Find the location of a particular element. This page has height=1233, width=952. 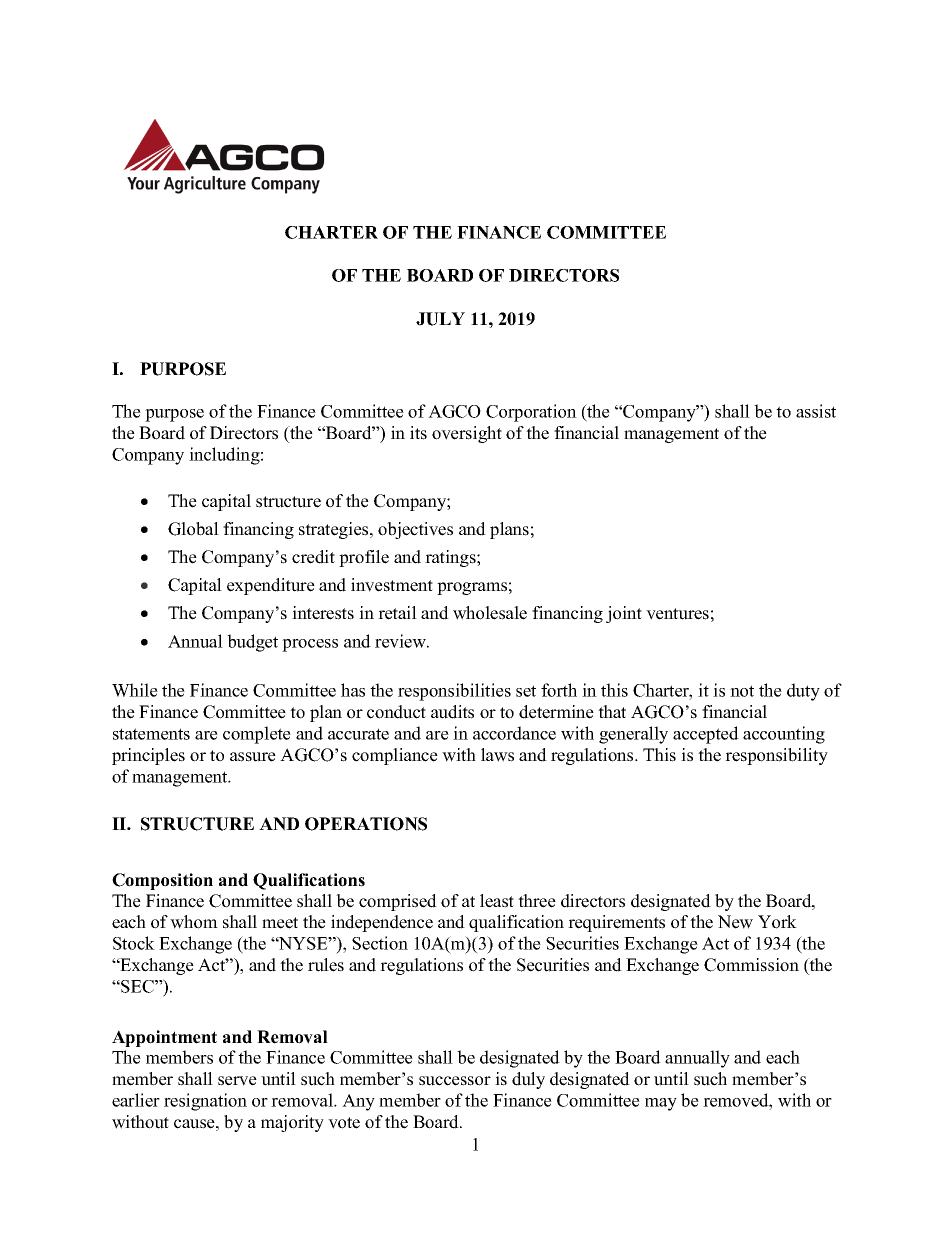

New is located at coordinates (735, 922).
